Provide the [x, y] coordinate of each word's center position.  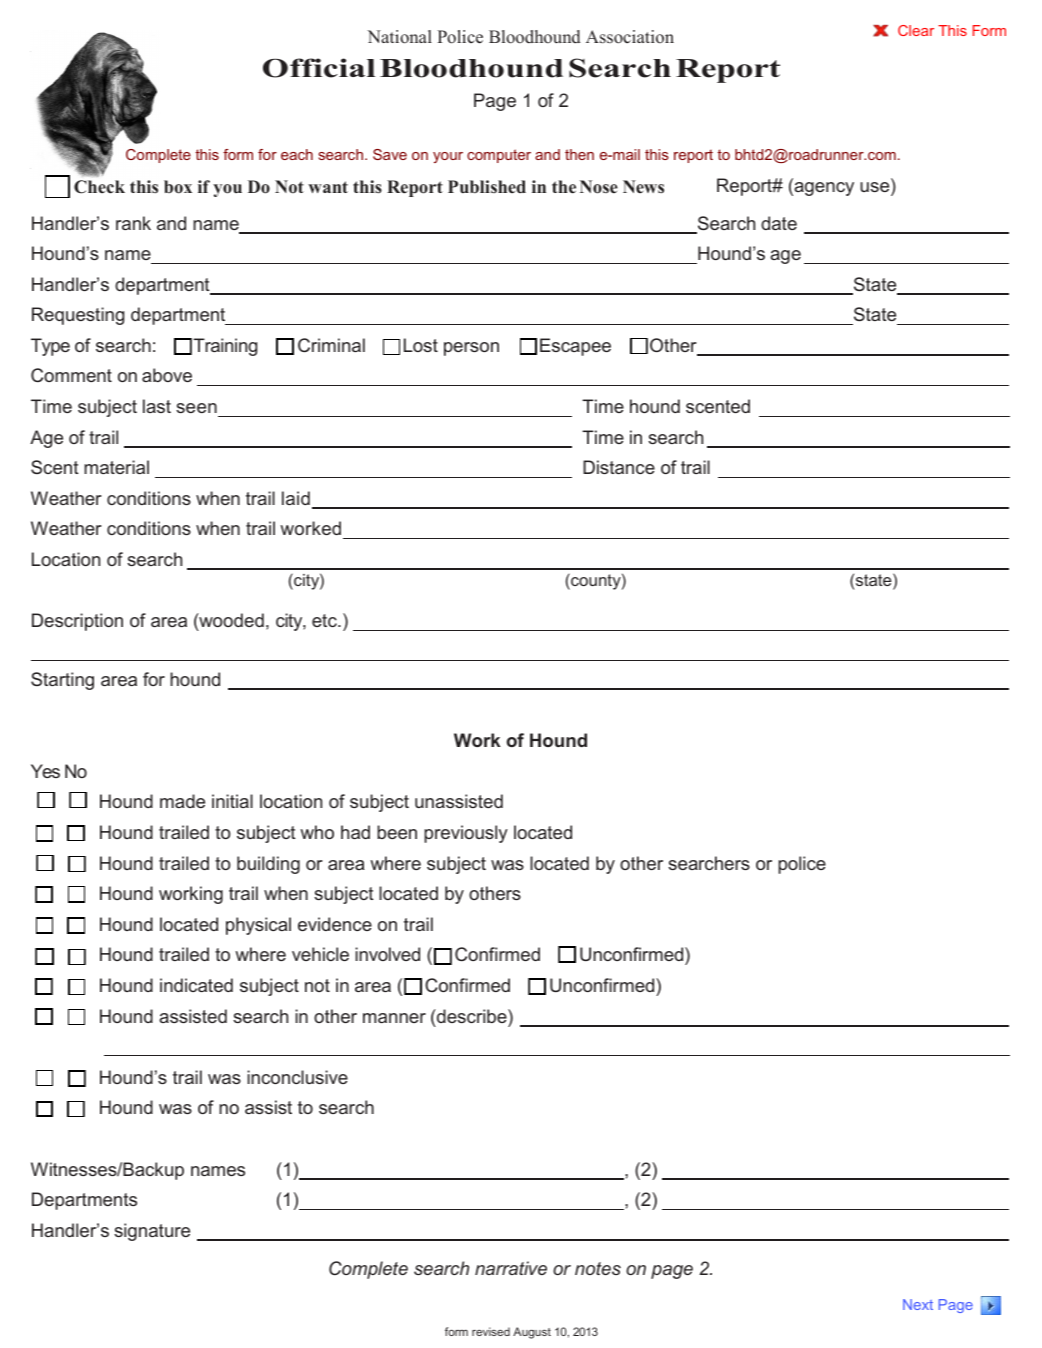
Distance [619, 467]
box [178, 187]
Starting [62, 681]
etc [325, 620]
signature [152, 1232]
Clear [916, 30]
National [399, 37]
